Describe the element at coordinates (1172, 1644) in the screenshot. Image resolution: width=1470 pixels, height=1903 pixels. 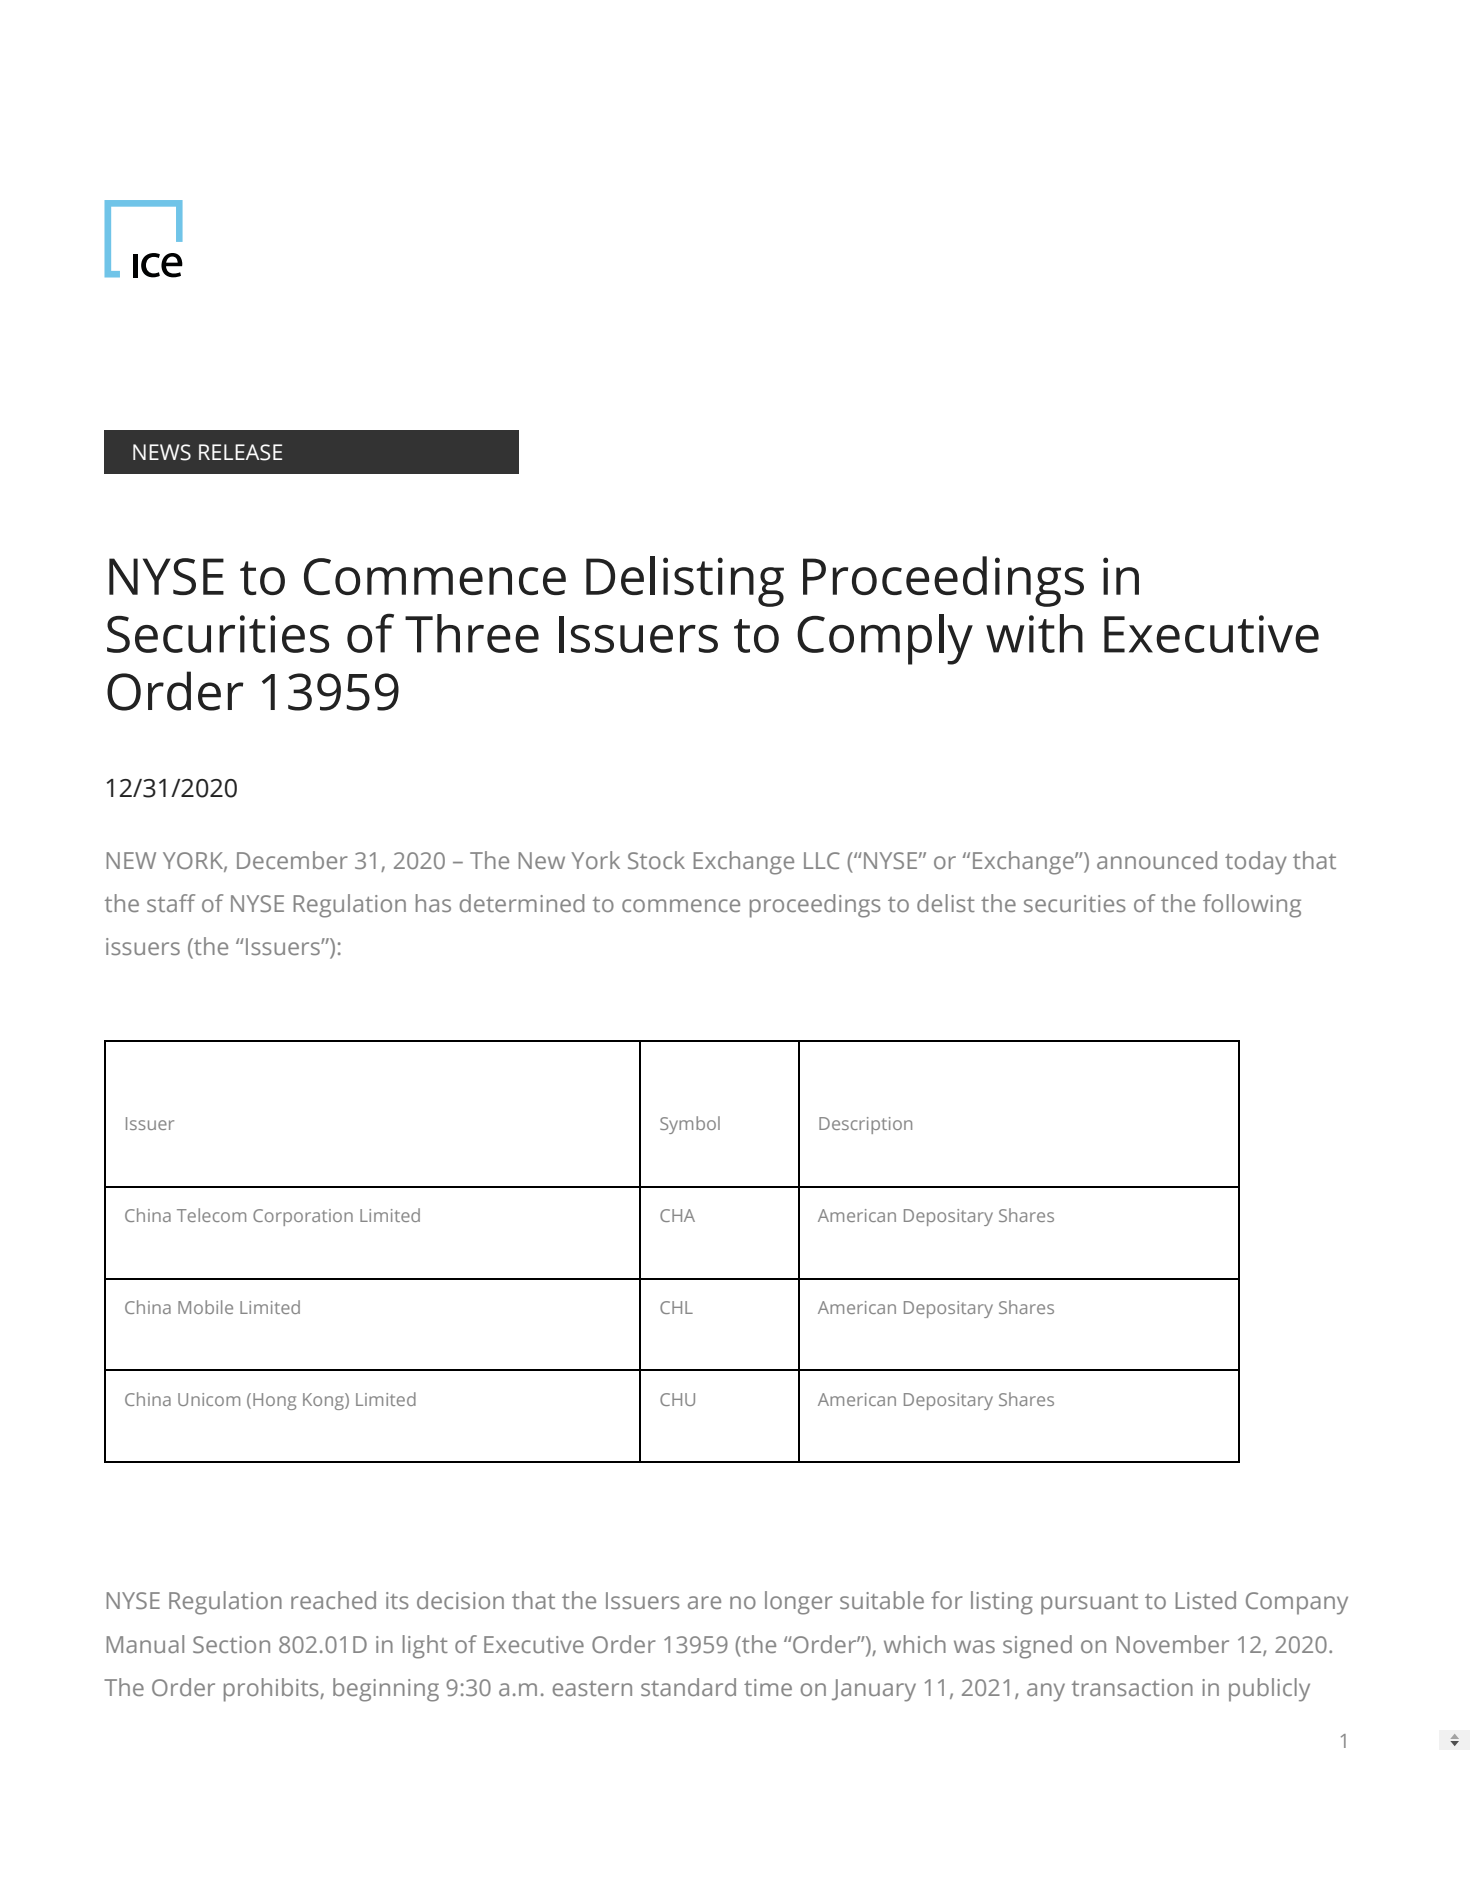
I see `November` at that location.
